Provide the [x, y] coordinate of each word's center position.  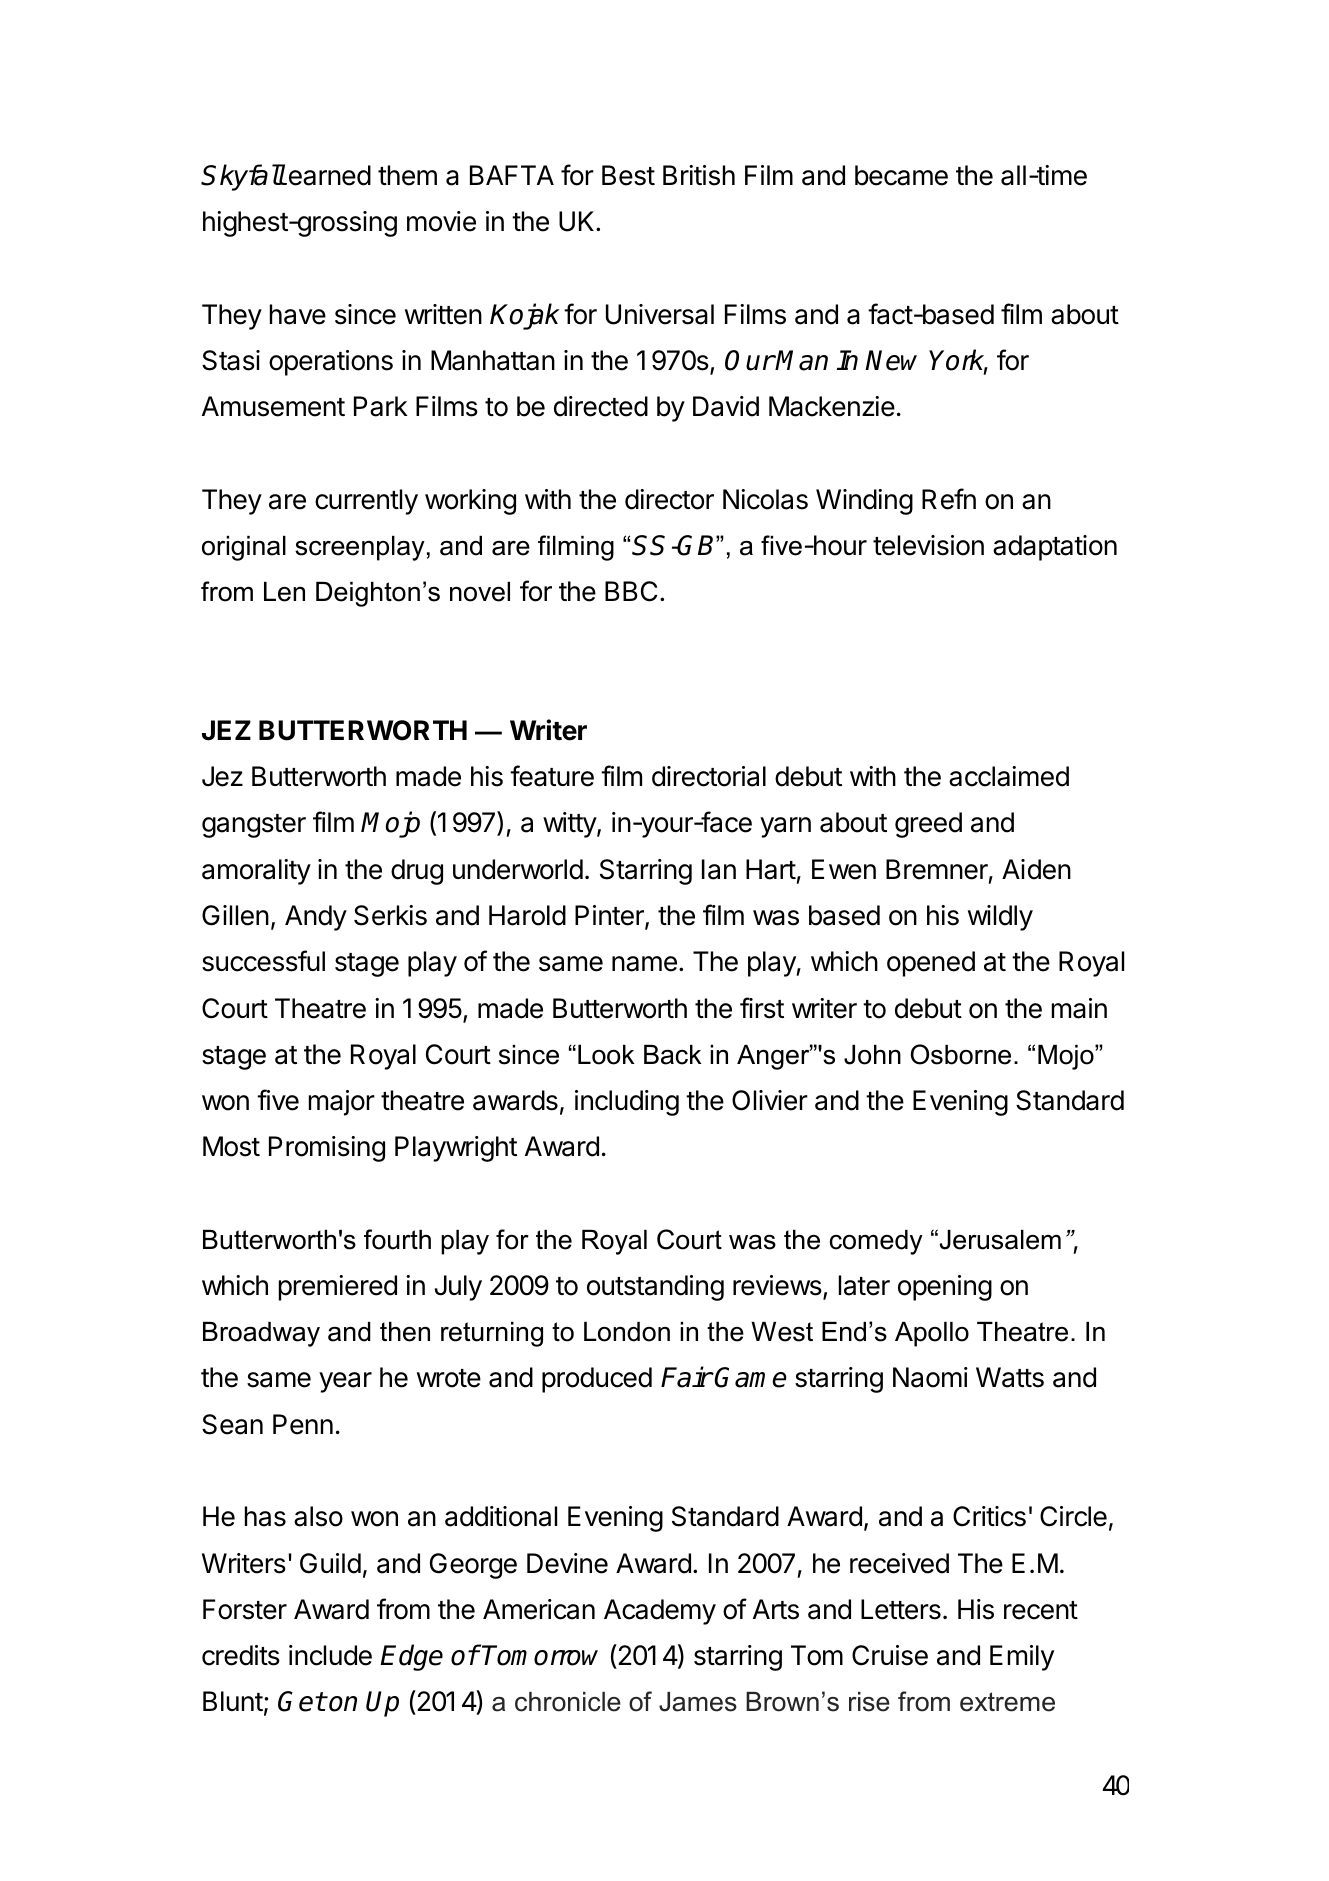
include [330, 1655]
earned [328, 175]
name [644, 964]
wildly [1000, 918]
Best [628, 175]
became [901, 175]
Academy [660, 1612]
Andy [316, 918]
